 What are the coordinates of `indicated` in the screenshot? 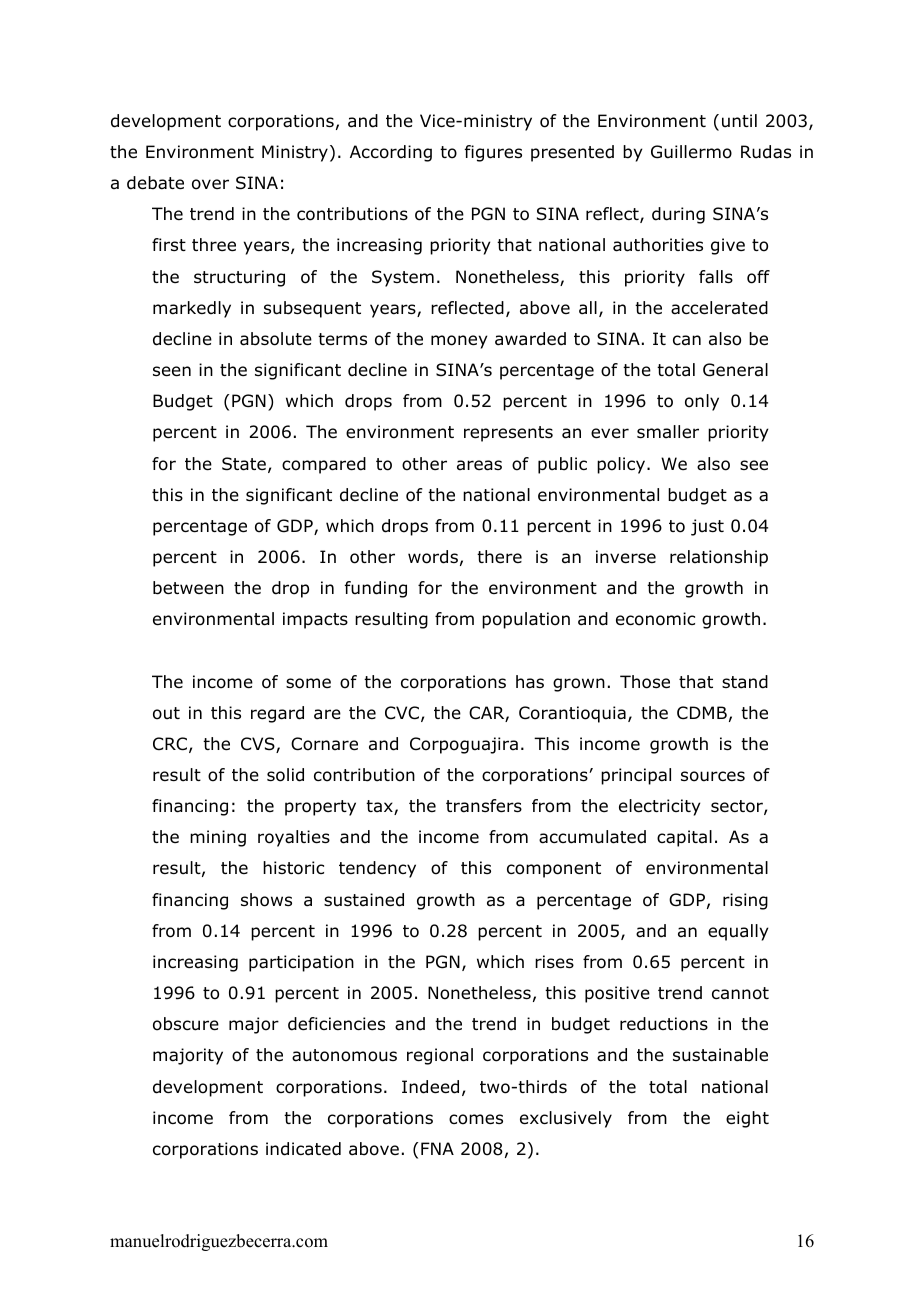 It's located at (303, 1149).
